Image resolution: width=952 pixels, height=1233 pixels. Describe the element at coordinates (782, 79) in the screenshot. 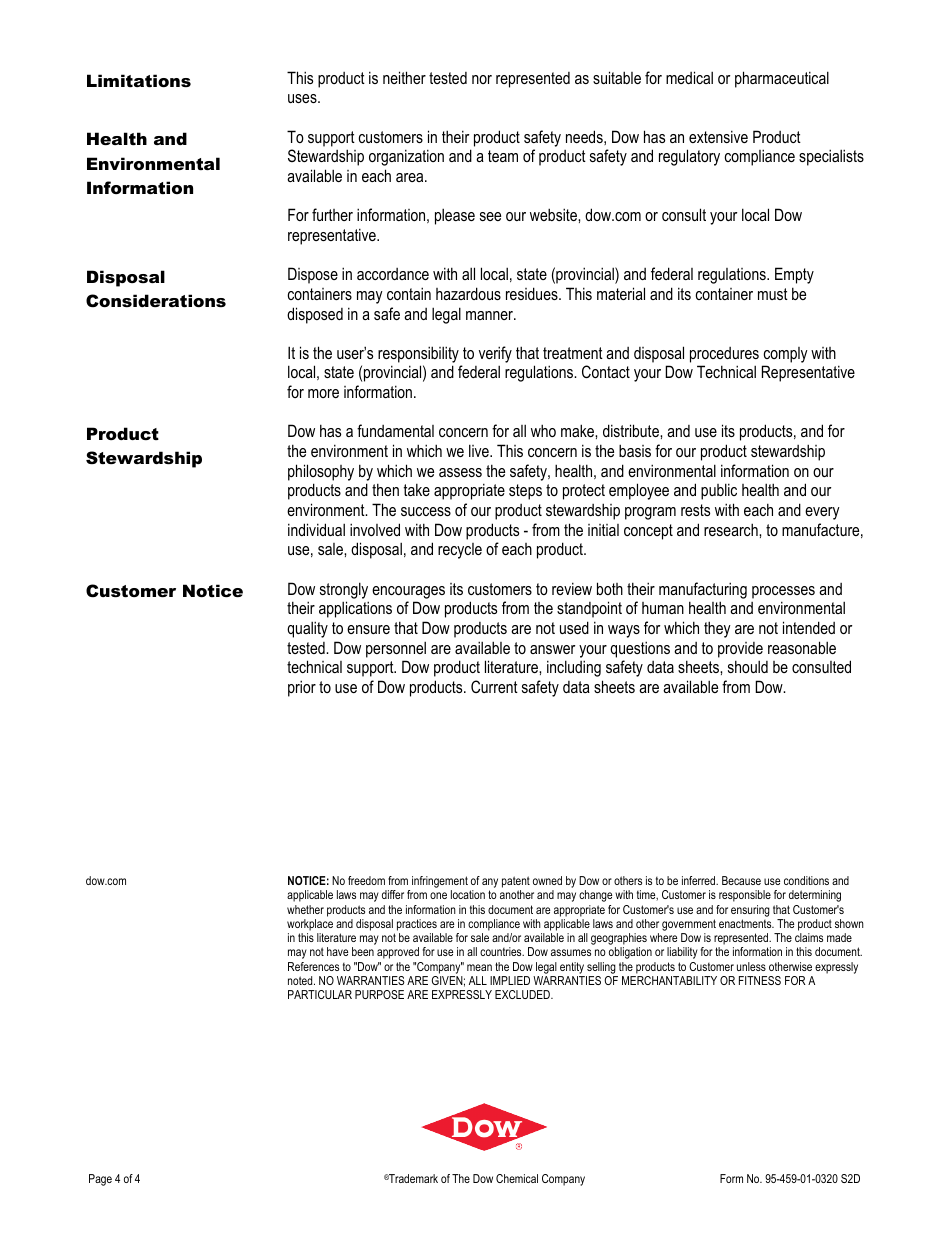

I see `pharmaceutical` at that location.
